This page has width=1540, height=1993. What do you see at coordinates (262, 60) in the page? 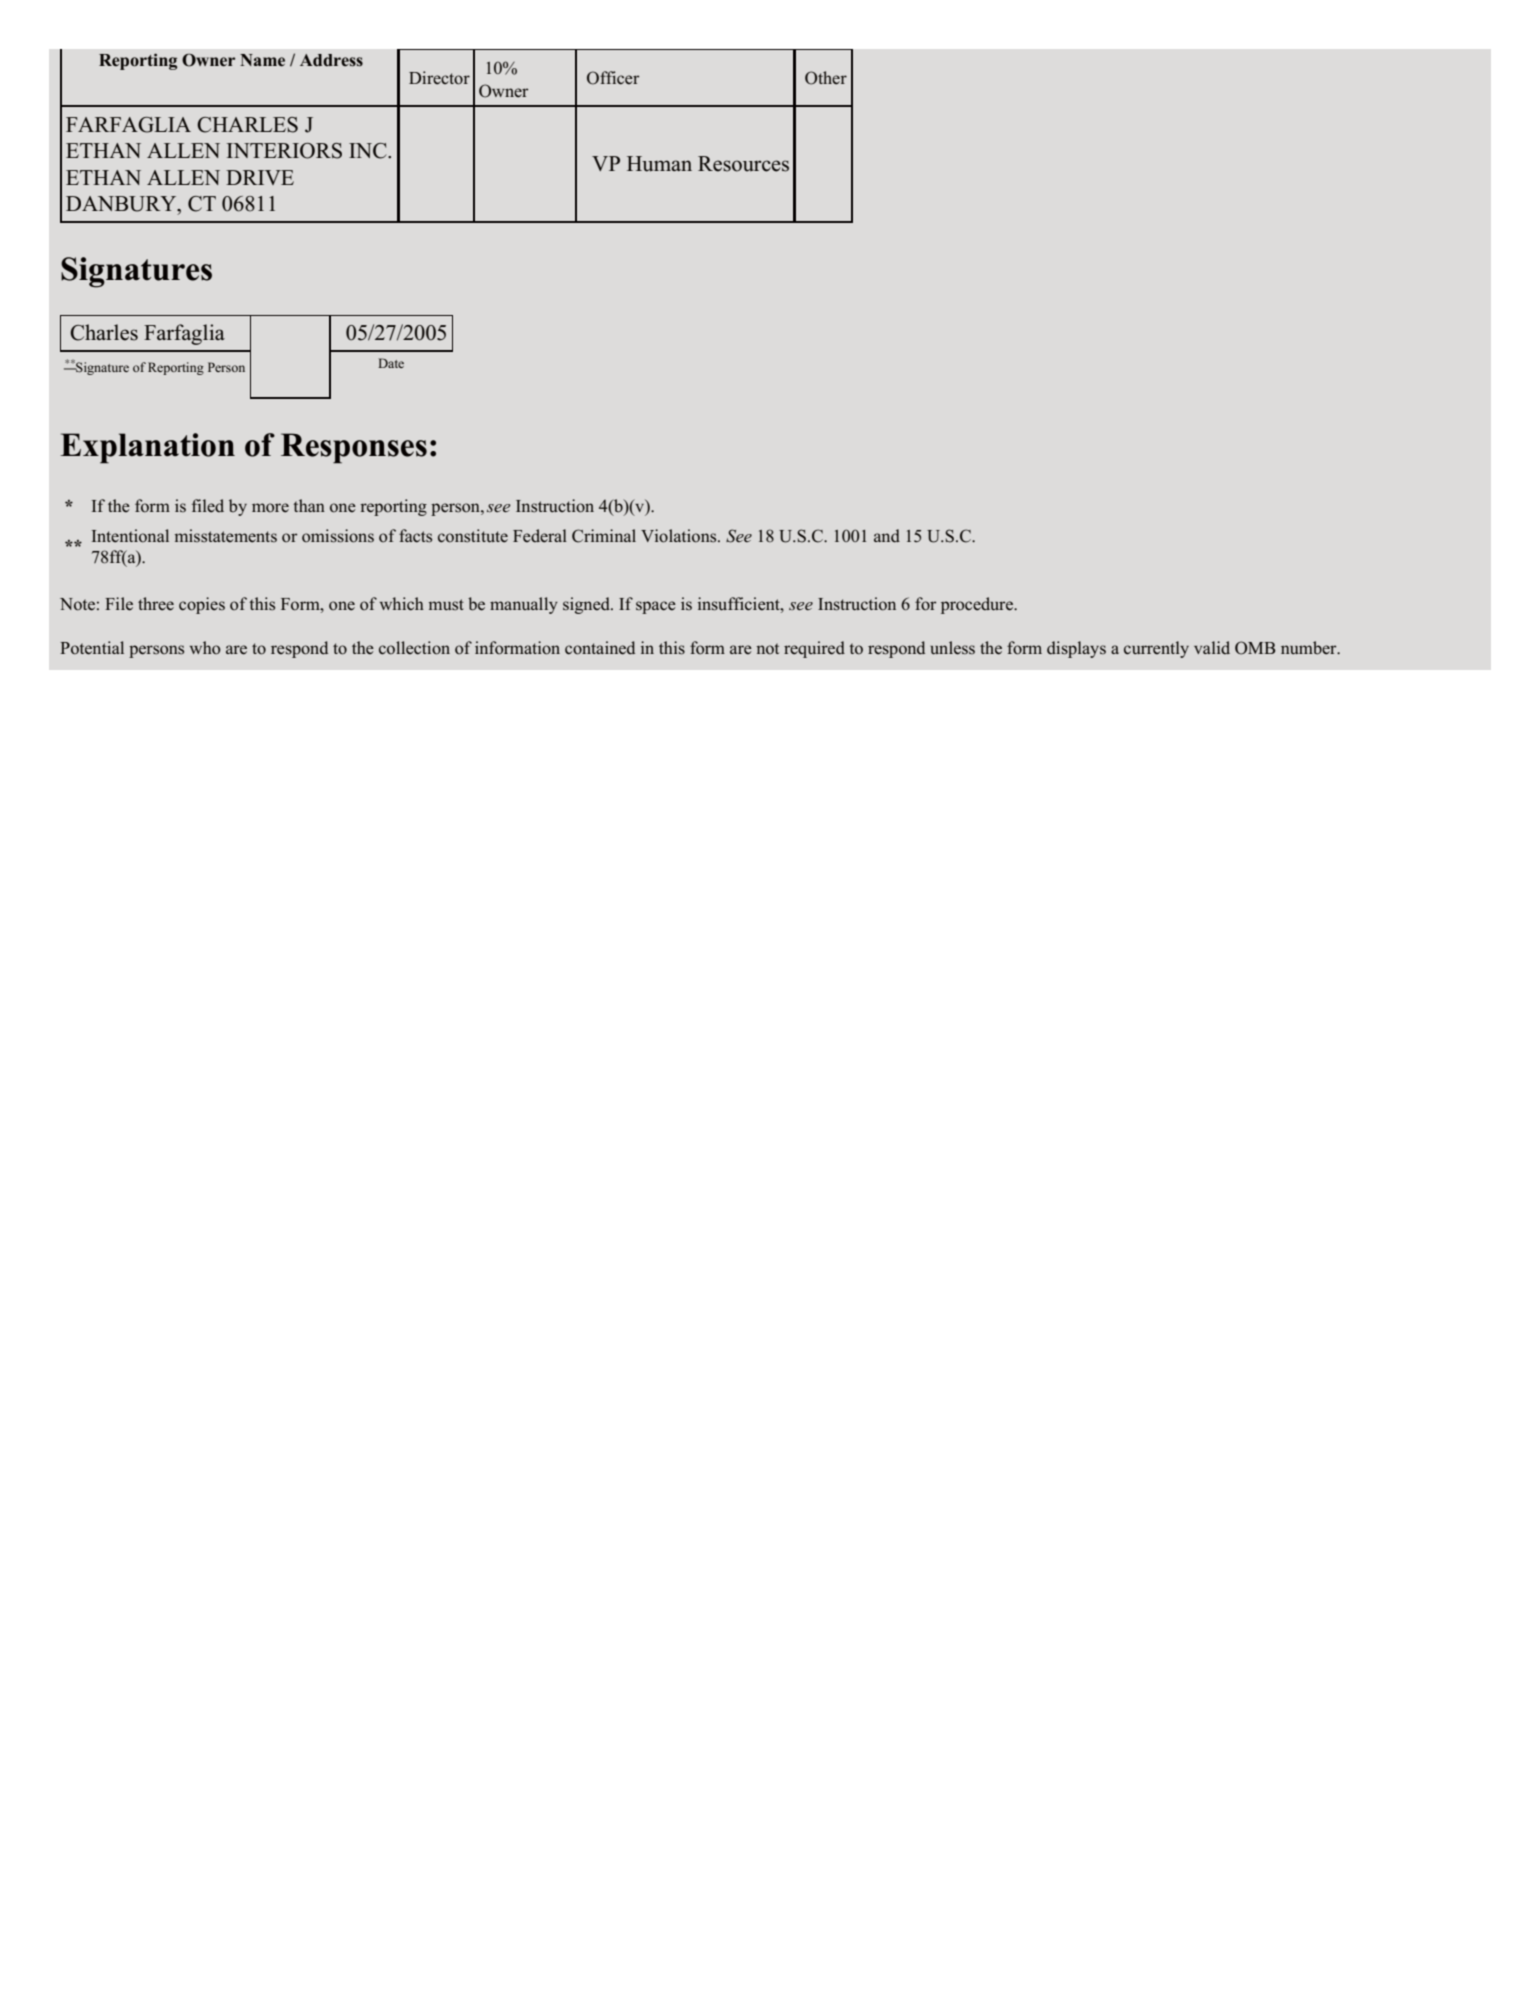
I see `Name` at bounding box center [262, 60].
